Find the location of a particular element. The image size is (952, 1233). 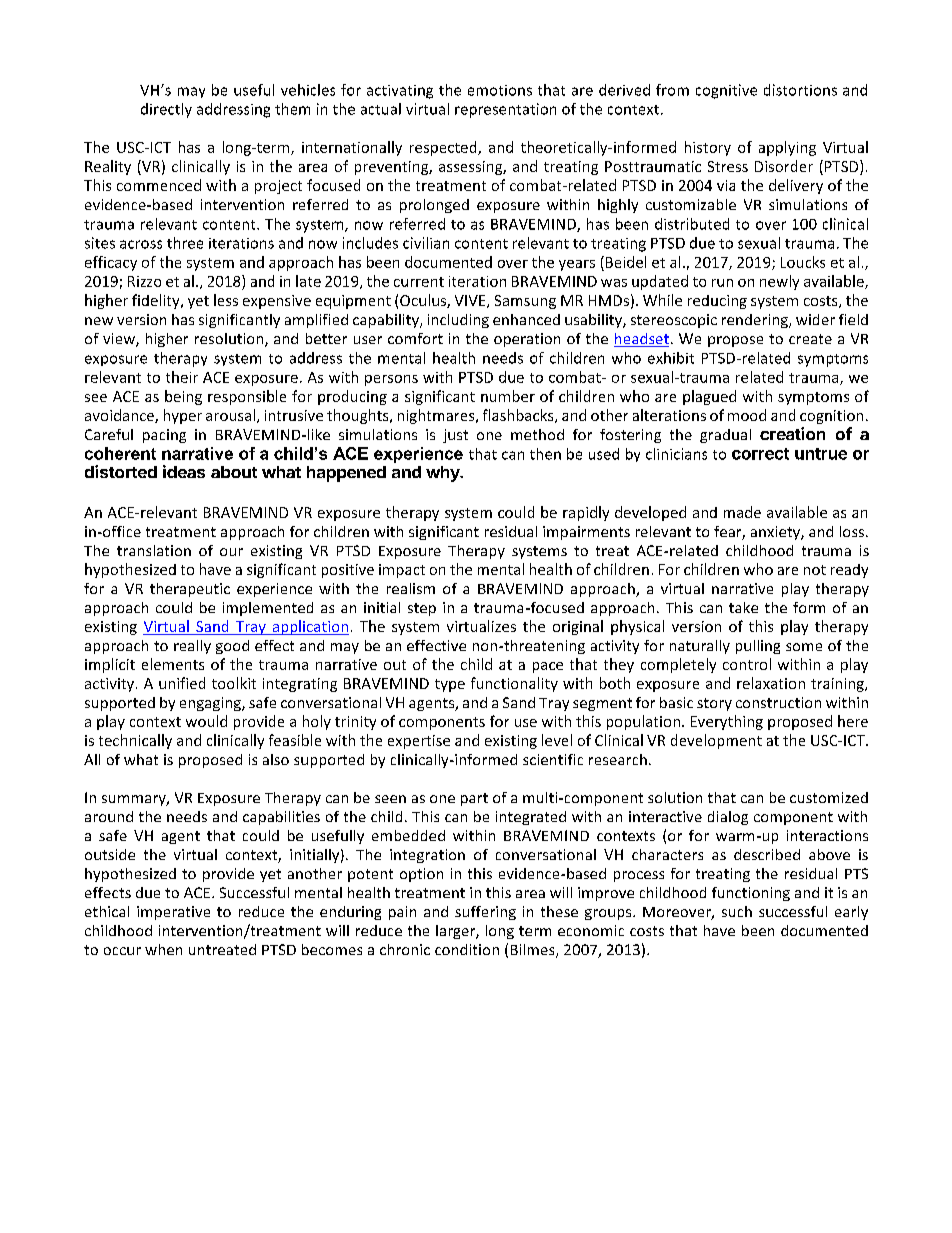

imperative is located at coordinates (173, 913).
